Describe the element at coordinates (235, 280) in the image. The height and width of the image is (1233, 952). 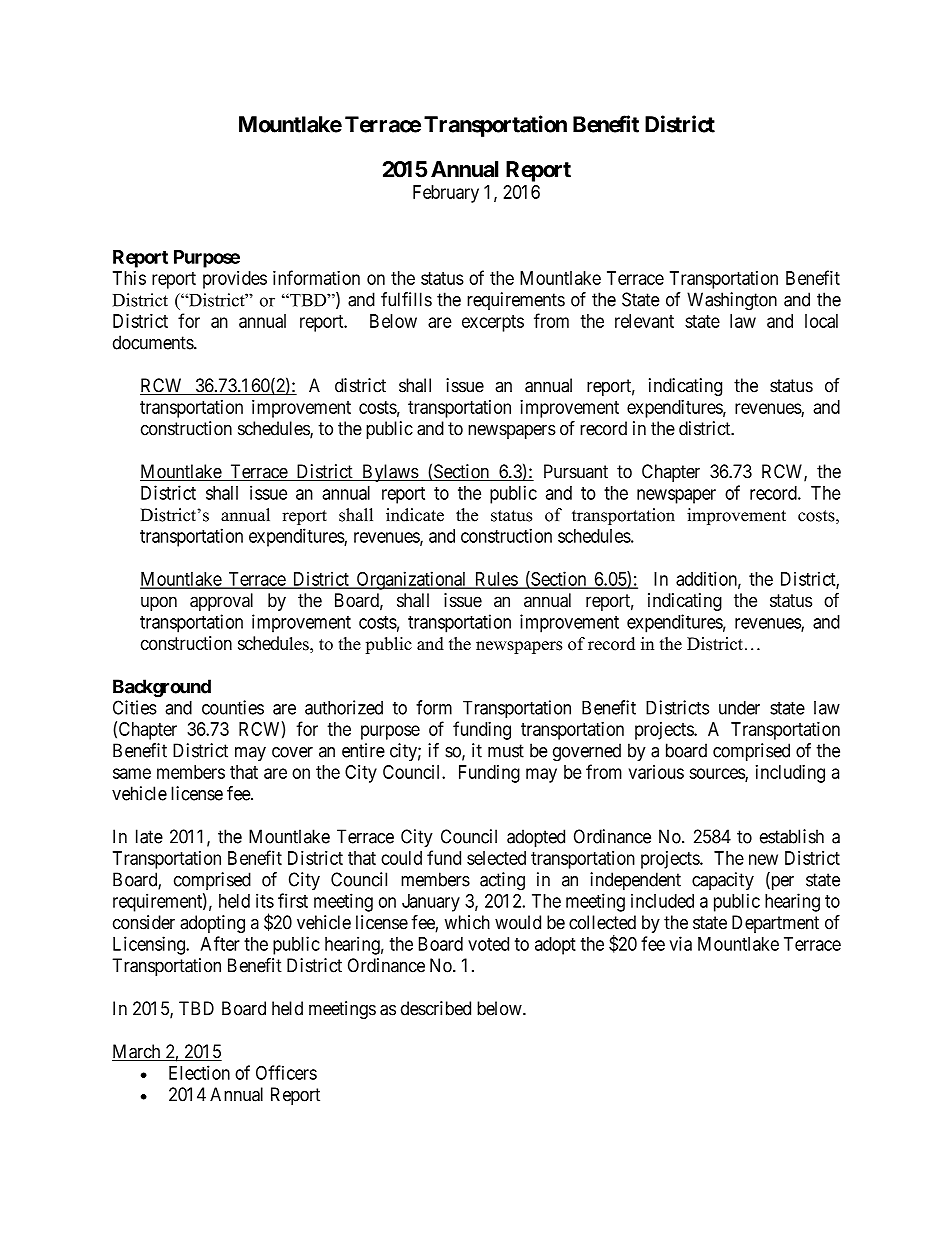
I see `provides` at that location.
